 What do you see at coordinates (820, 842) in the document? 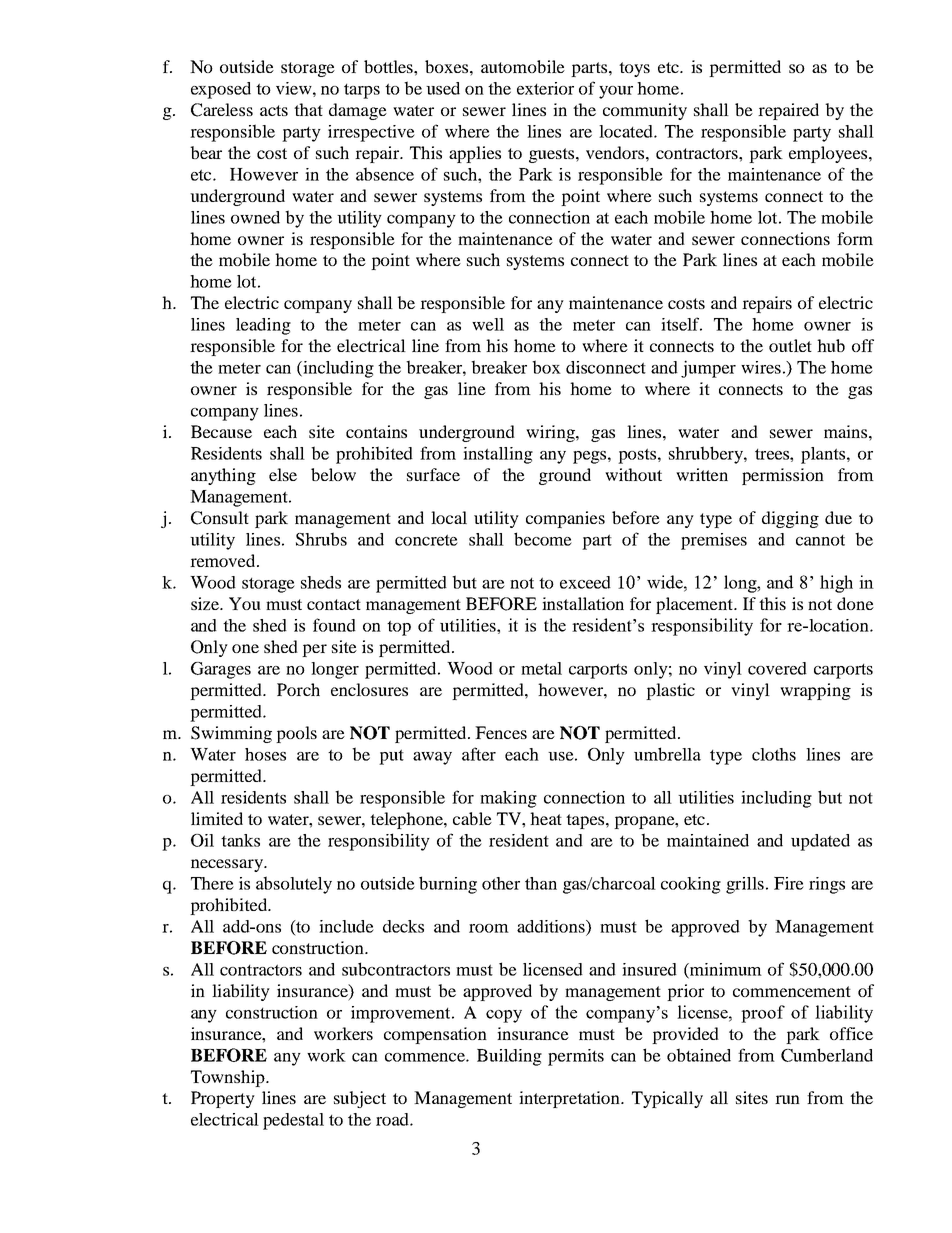
I see `updated` at bounding box center [820, 842].
